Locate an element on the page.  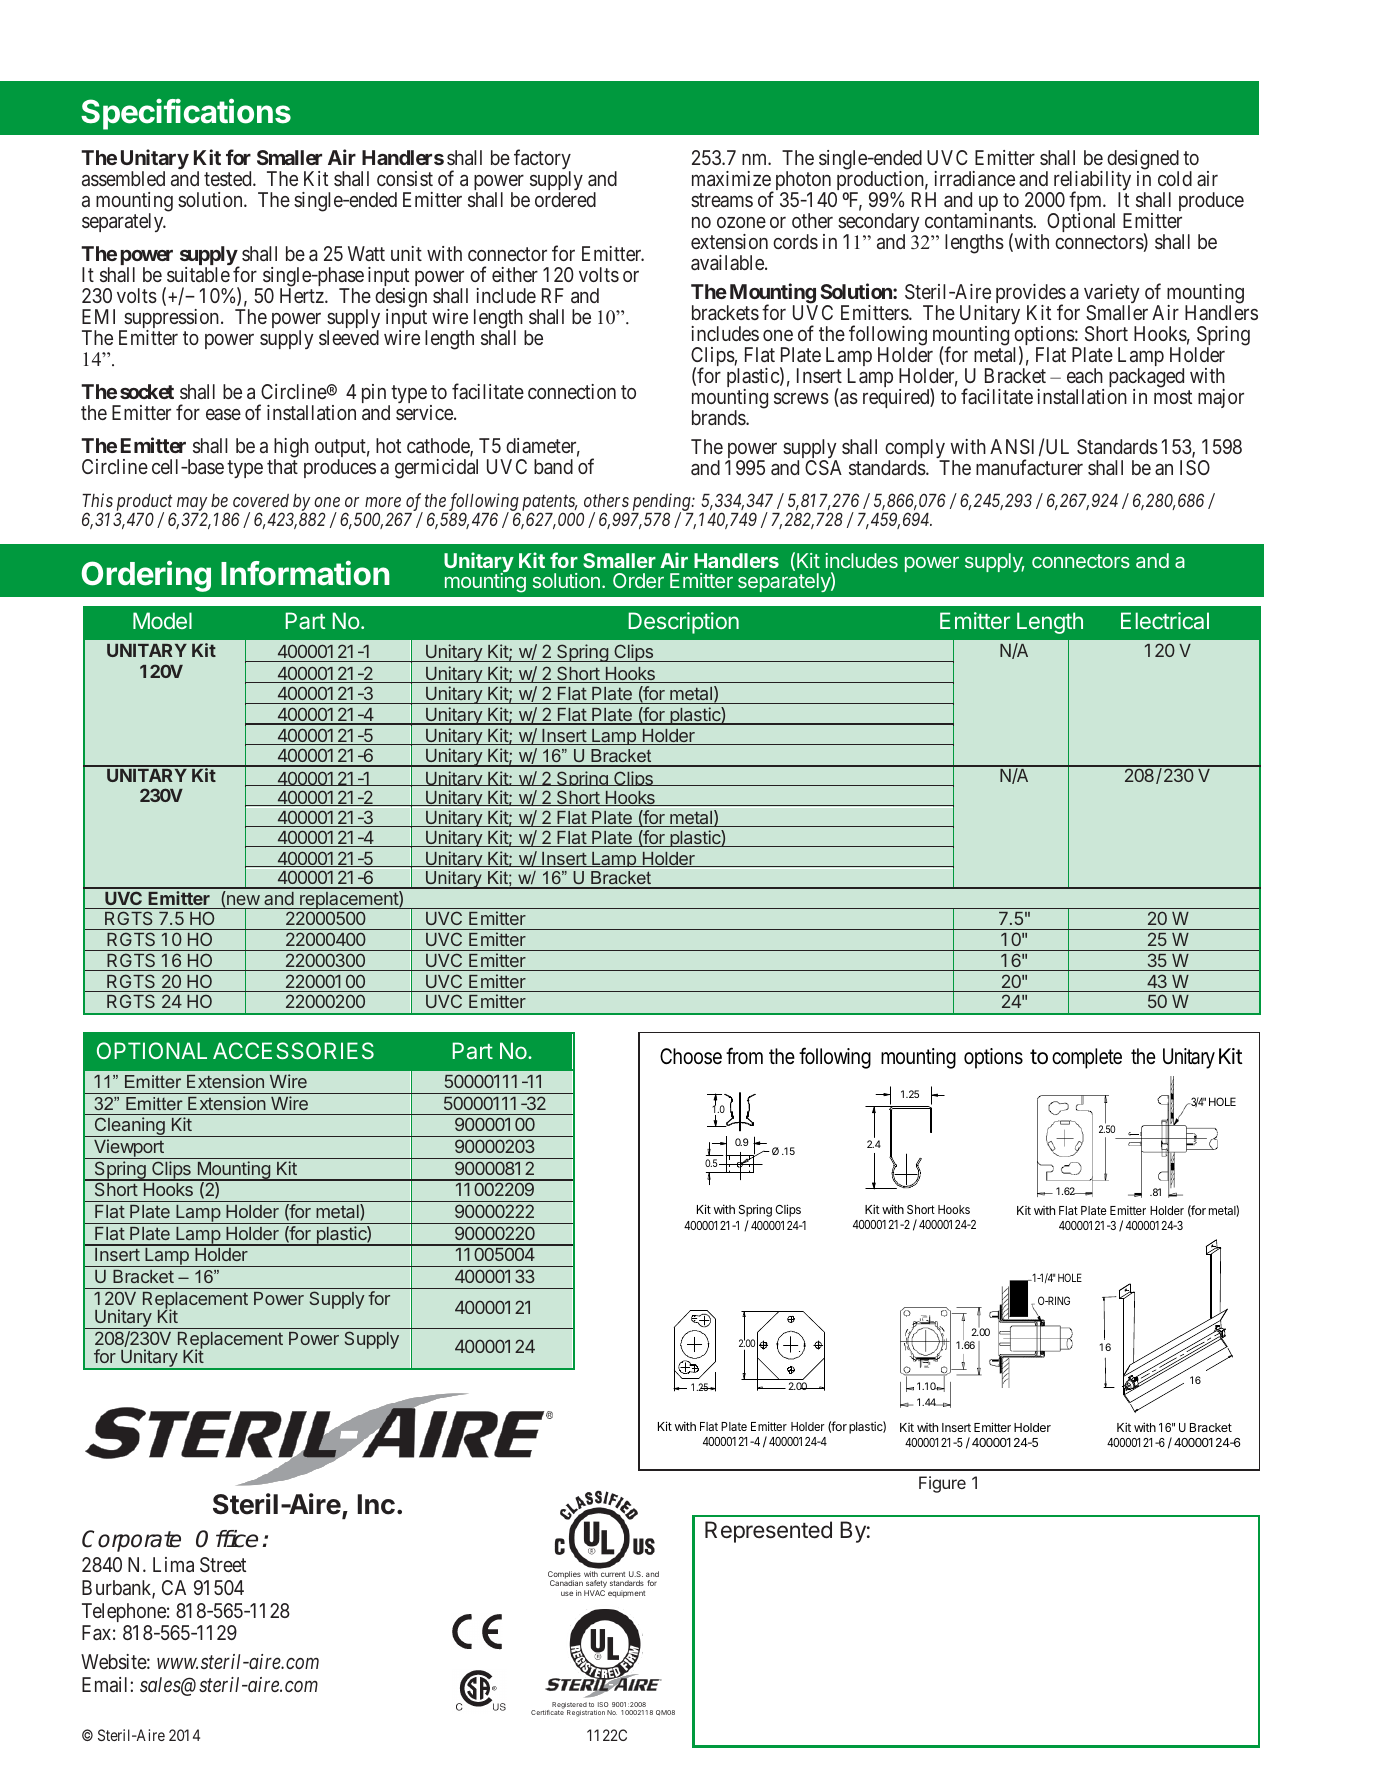
maximize is located at coordinates (731, 178).
